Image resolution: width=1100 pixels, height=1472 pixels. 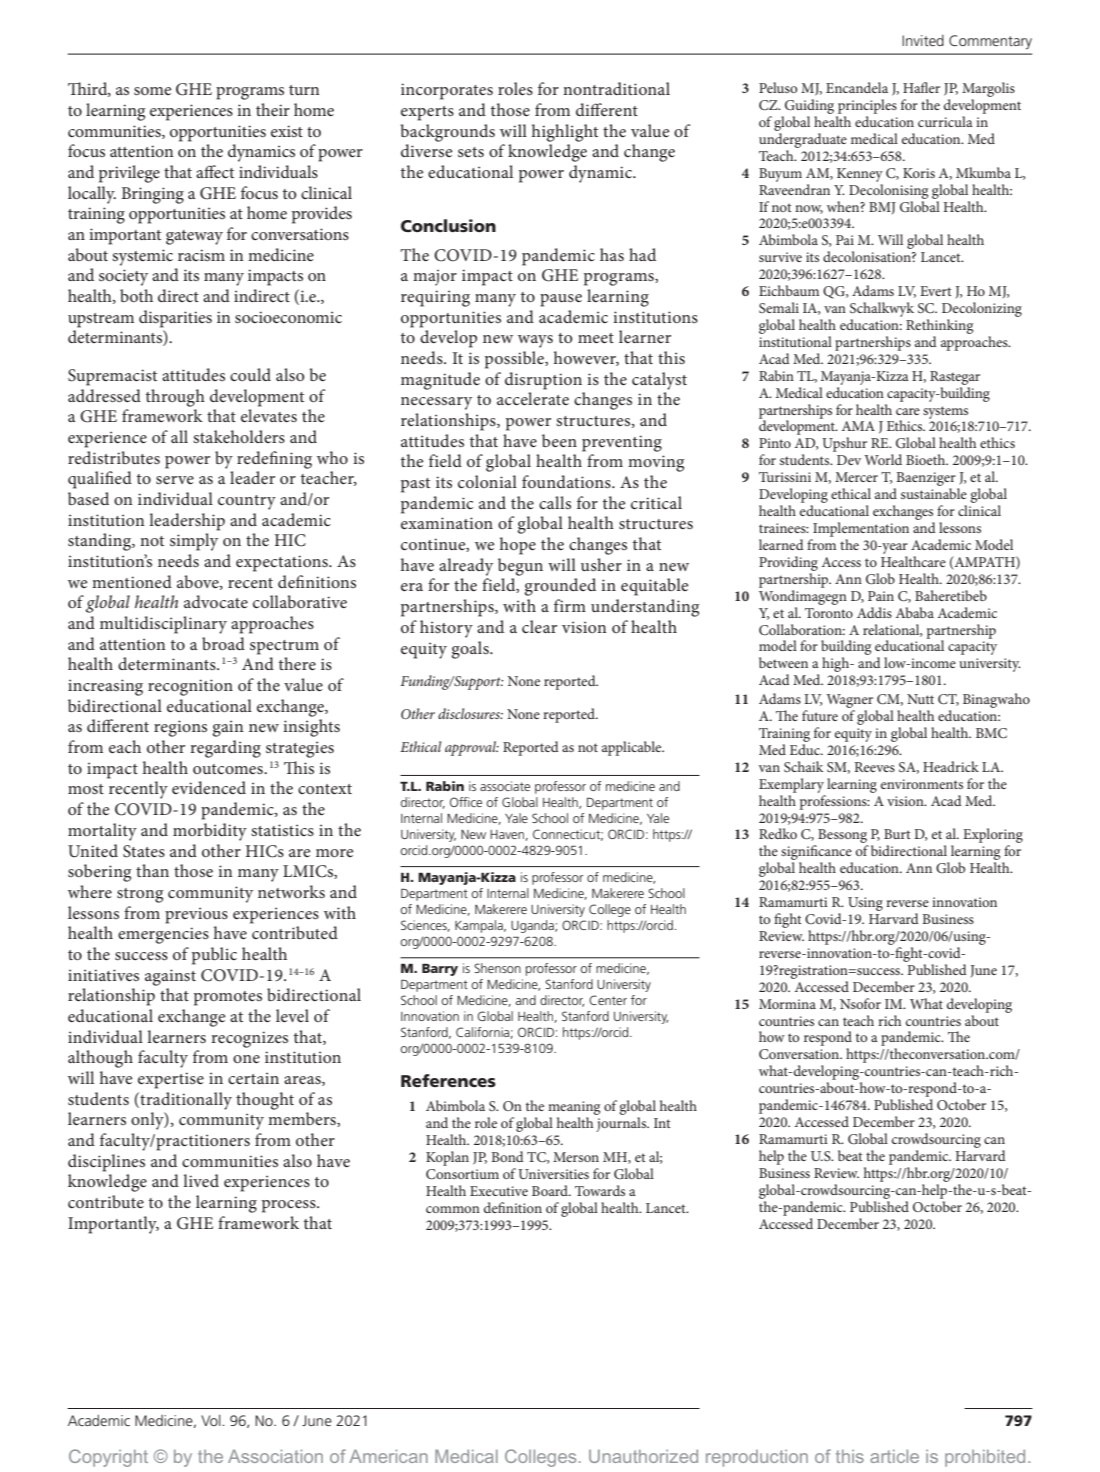 I want to click on lived, so click(x=201, y=1180).
